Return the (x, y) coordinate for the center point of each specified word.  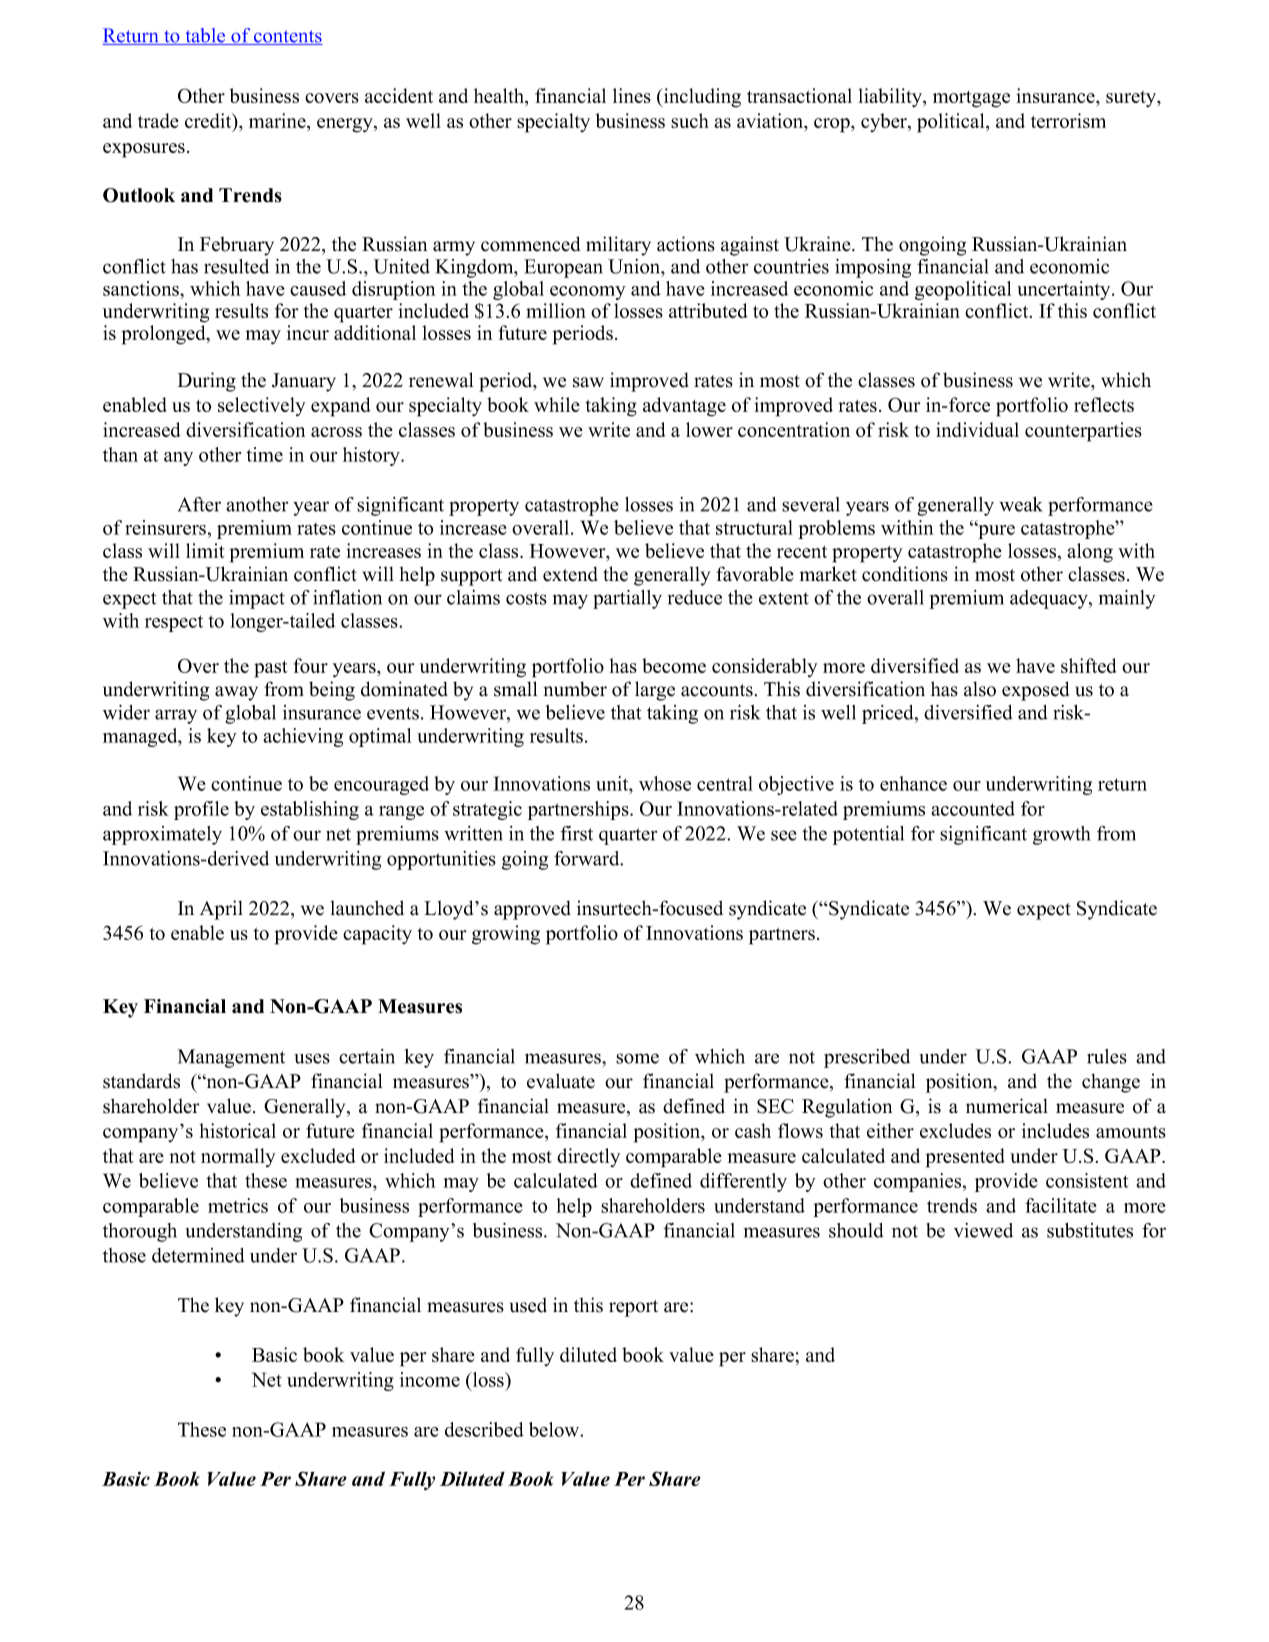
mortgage (971, 99)
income (430, 1379)
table (205, 36)
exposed (1035, 691)
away (236, 693)
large (655, 691)
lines (632, 95)
